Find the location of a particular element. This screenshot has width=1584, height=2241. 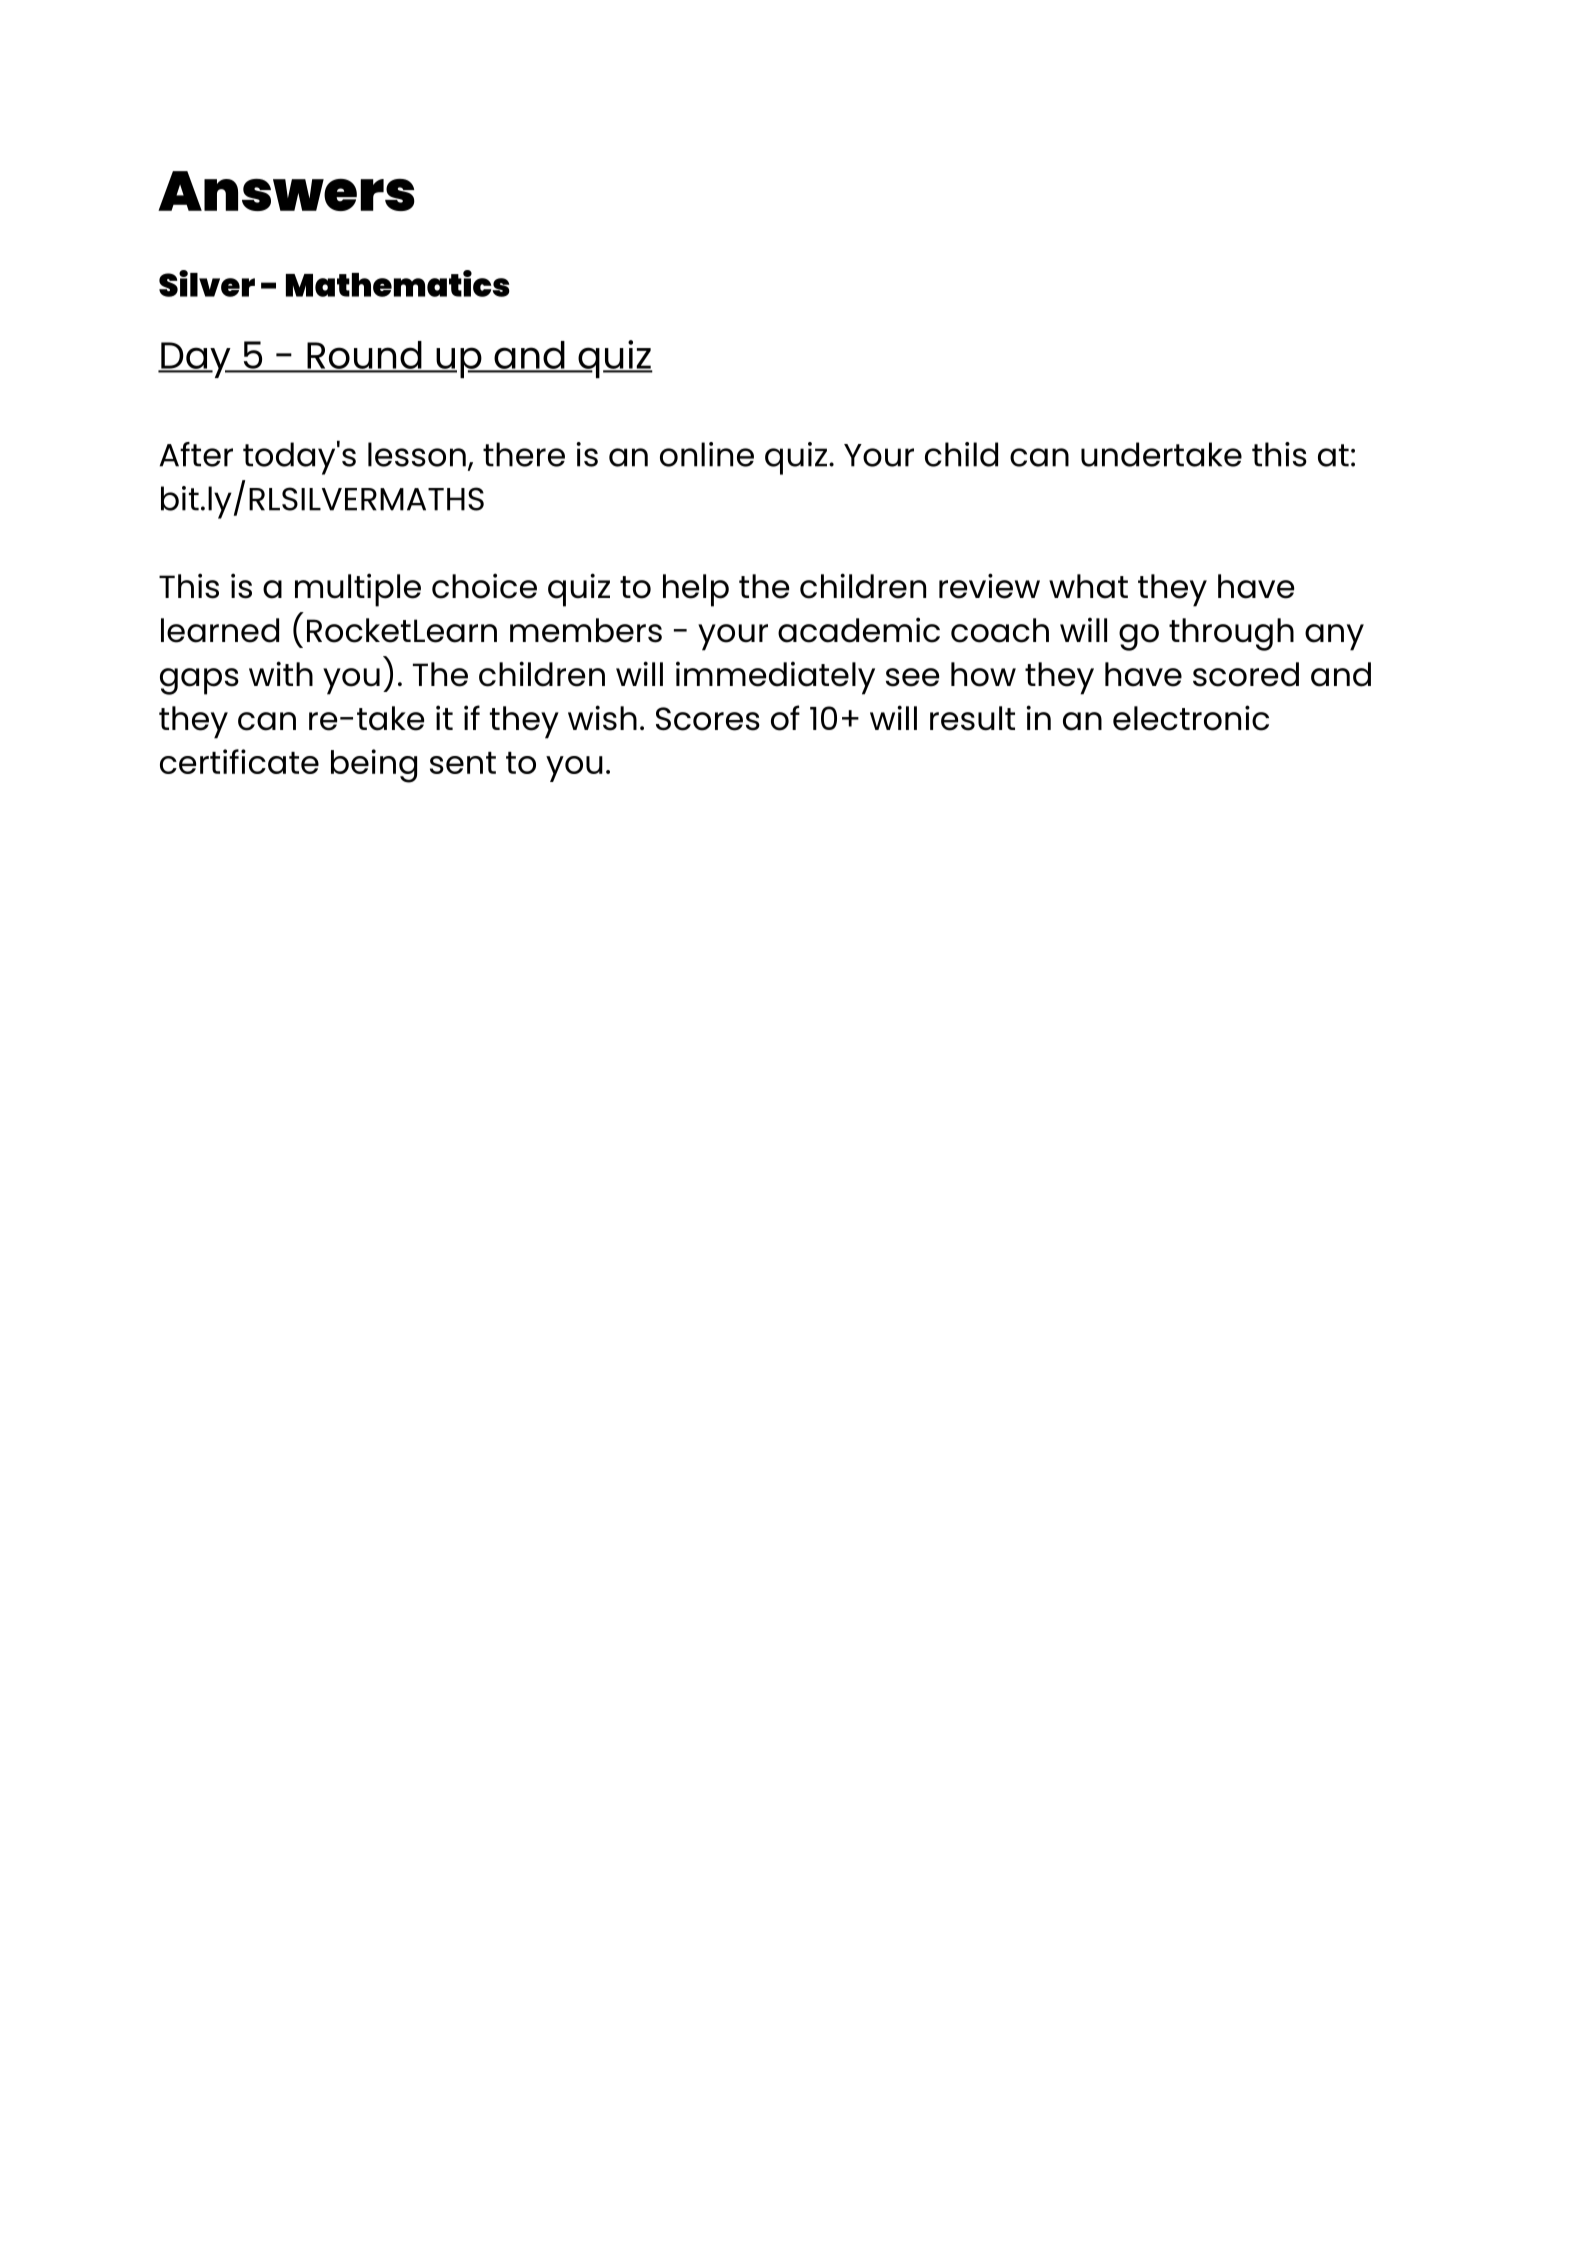

Scores is located at coordinates (708, 719).
